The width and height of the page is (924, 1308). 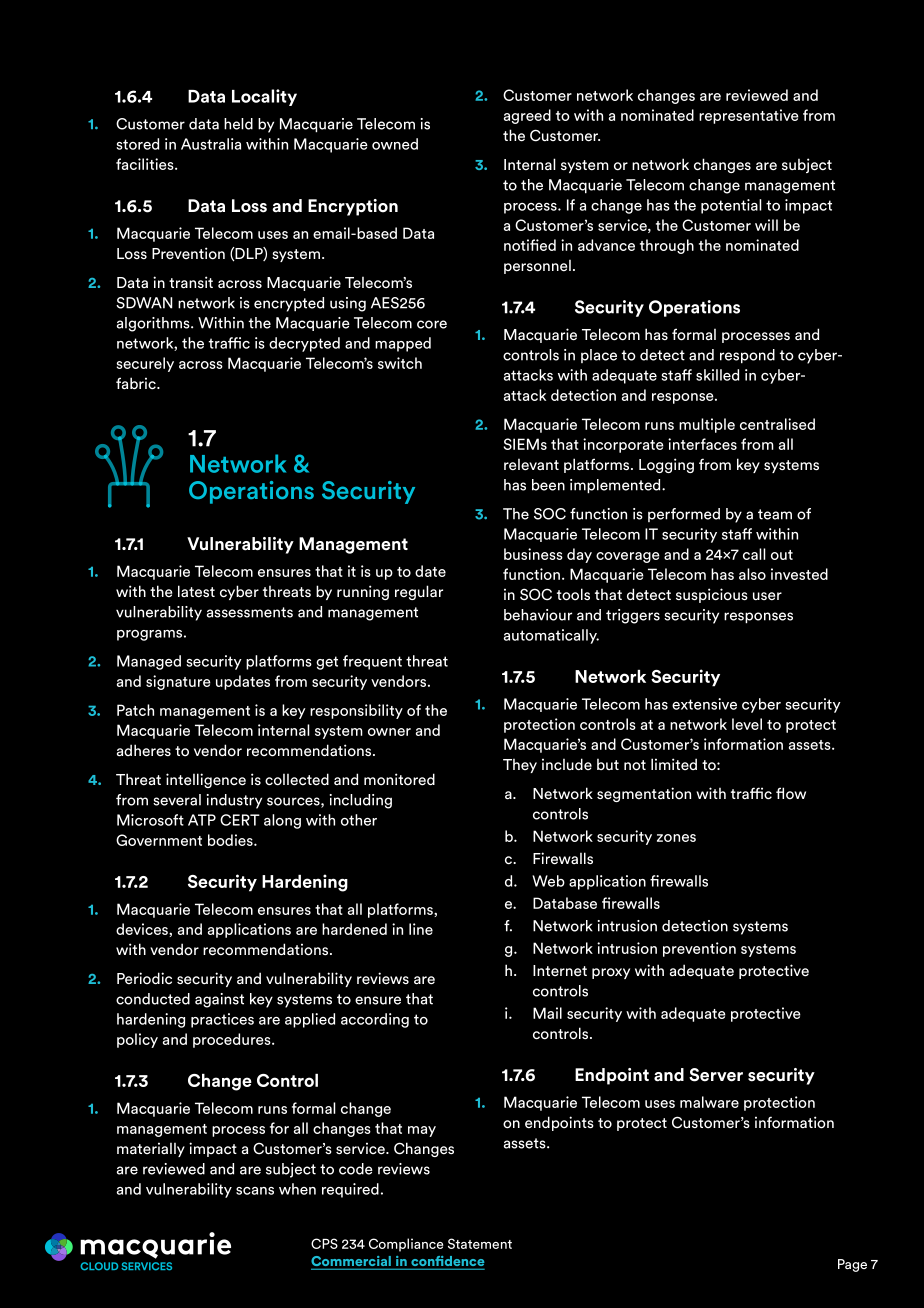 What do you see at coordinates (480, 1243) in the page?
I see `Statement` at bounding box center [480, 1243].
